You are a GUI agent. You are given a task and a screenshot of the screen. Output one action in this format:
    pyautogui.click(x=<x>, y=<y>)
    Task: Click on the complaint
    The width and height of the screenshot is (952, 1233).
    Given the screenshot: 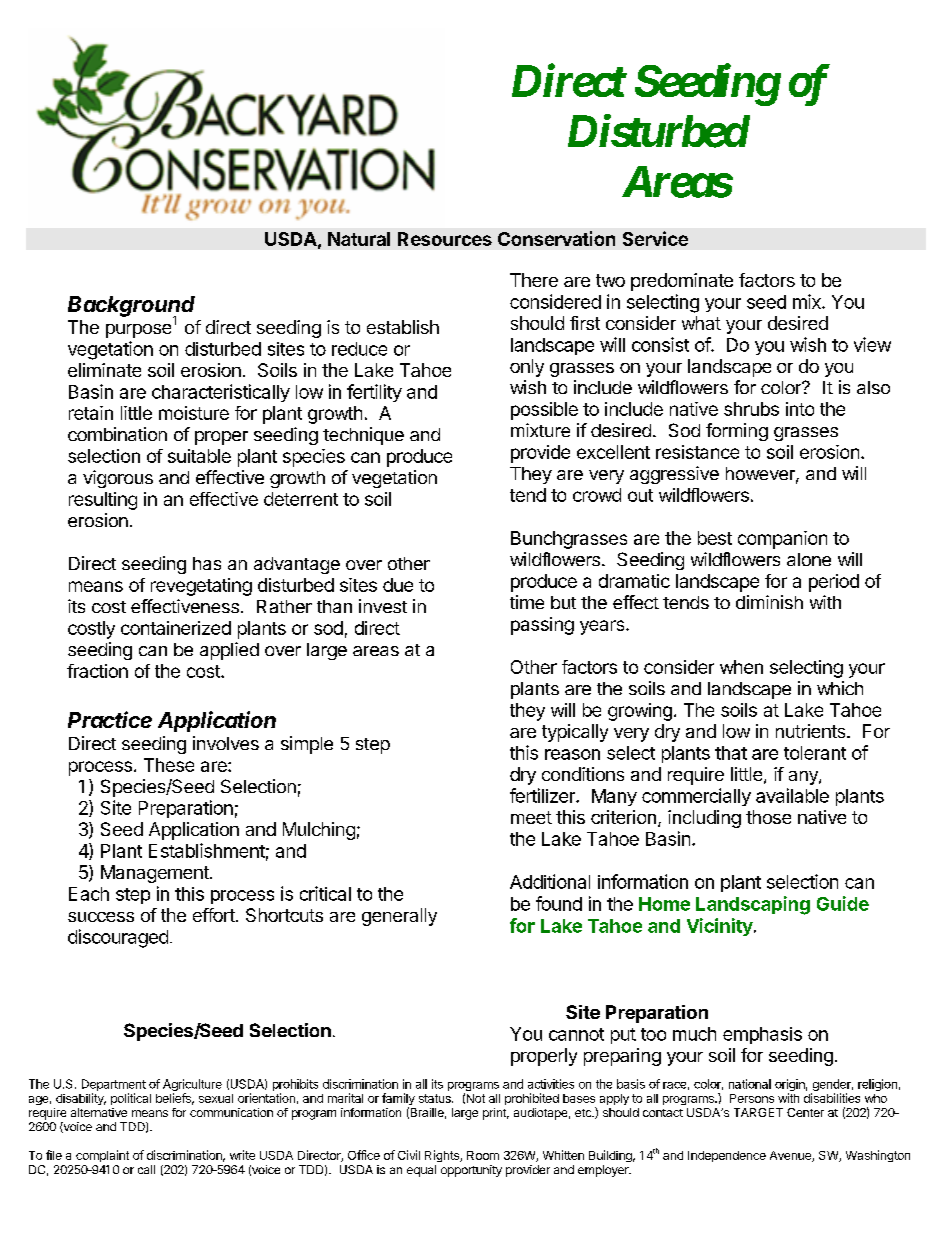 What is the action you would take?
    pyautogui.click(x=102, y=1156)
